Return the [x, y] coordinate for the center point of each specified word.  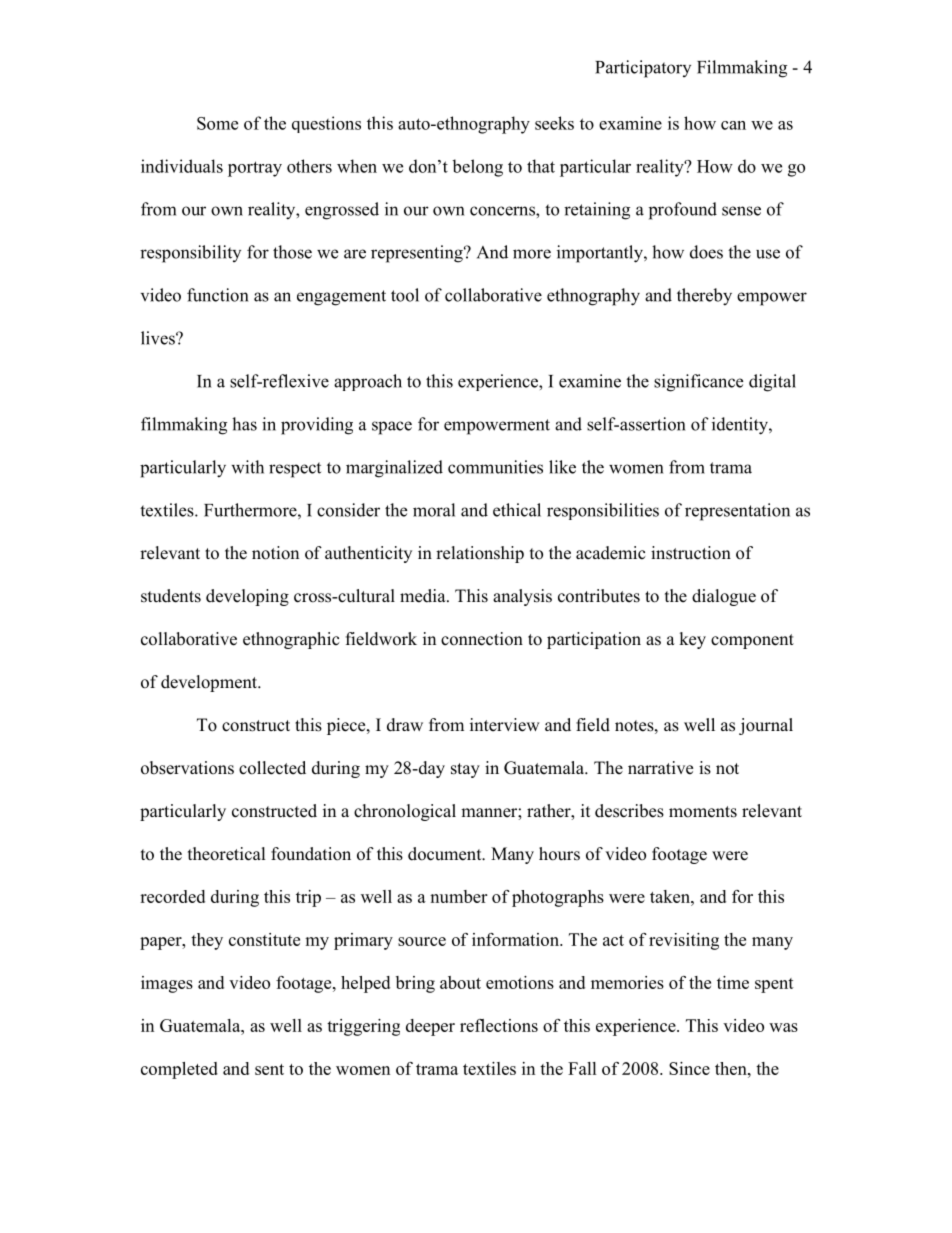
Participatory [643, 69]
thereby [704, 297]
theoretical [227, 854]
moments [703, 812]
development [210, 683]
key [692, 640]
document [446, 854]
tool [405, 295]
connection [482, 639]
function [217, 295]
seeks [554, 123]
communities [495, 467]
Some [217, 123]
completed [179, 1070]
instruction [691, 553]
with [247, 467]
